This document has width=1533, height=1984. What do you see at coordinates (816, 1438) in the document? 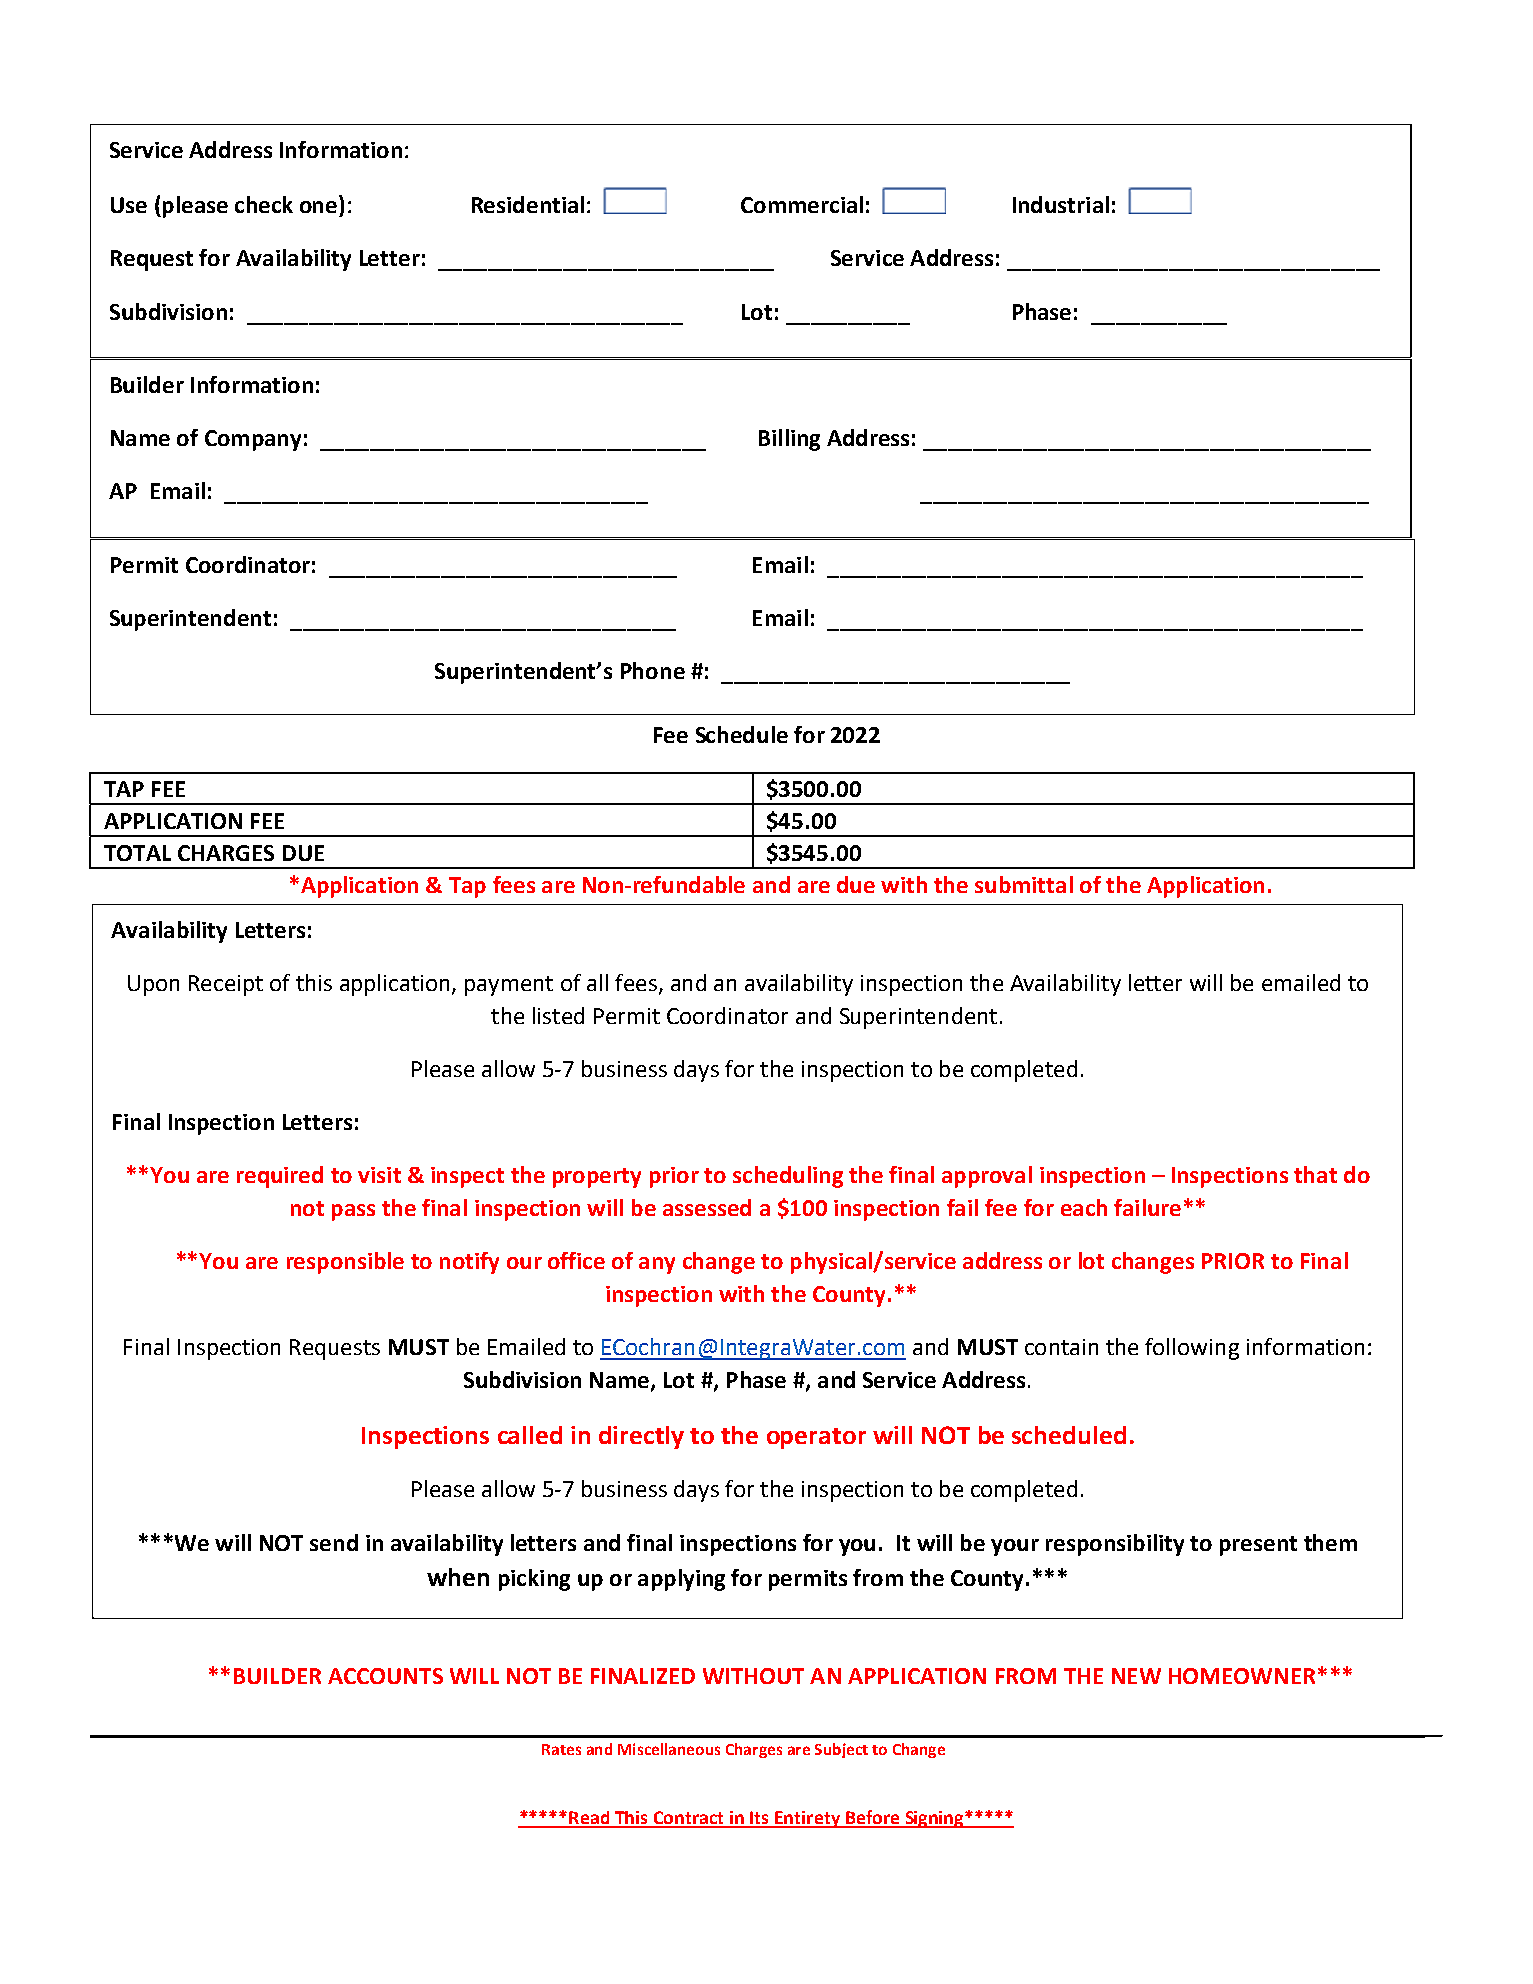
I see `operator` at bounding box center [816, 1438].
